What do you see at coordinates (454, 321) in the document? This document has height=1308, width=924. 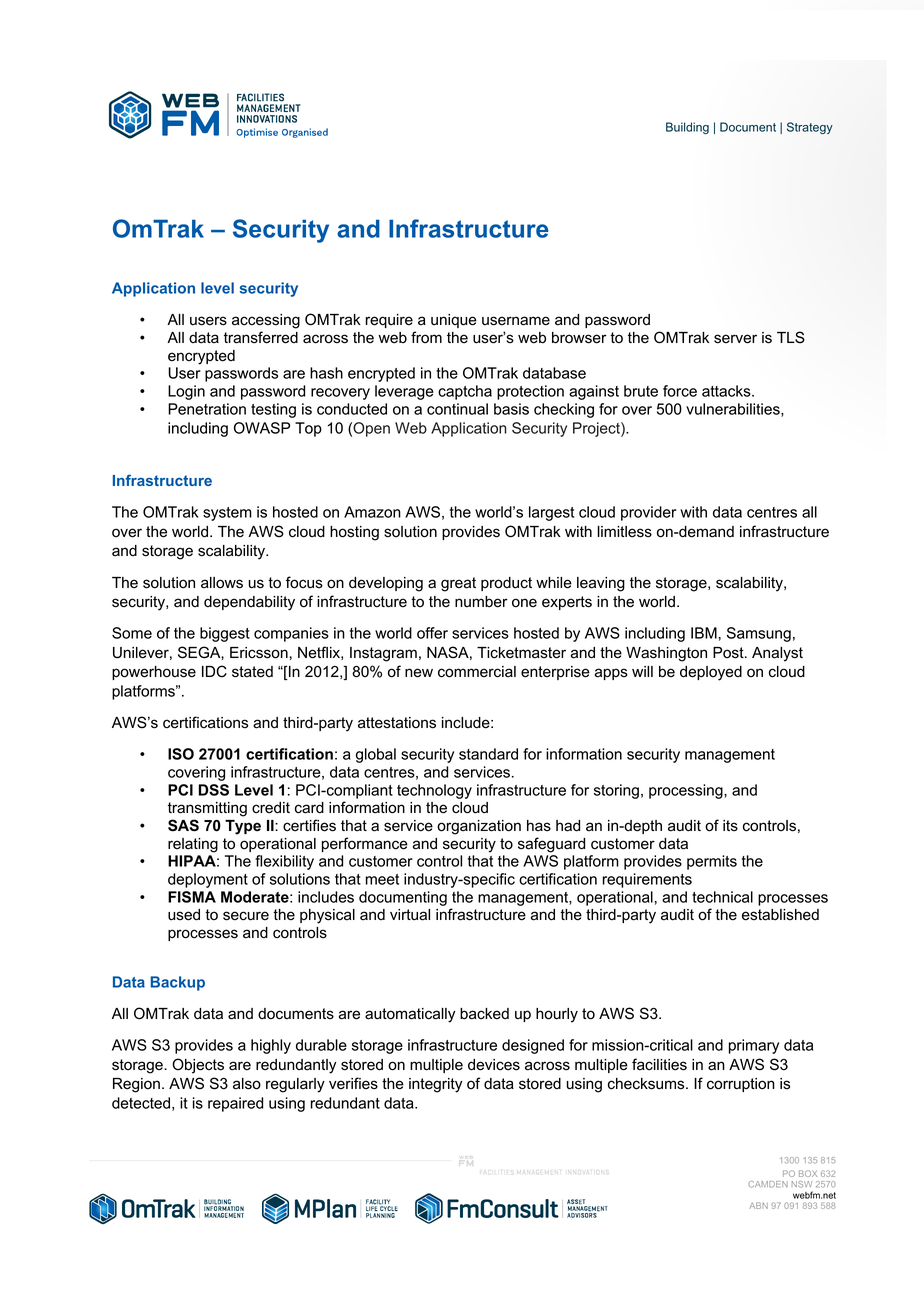 I see `unique` at bounding box center [454, 321].
